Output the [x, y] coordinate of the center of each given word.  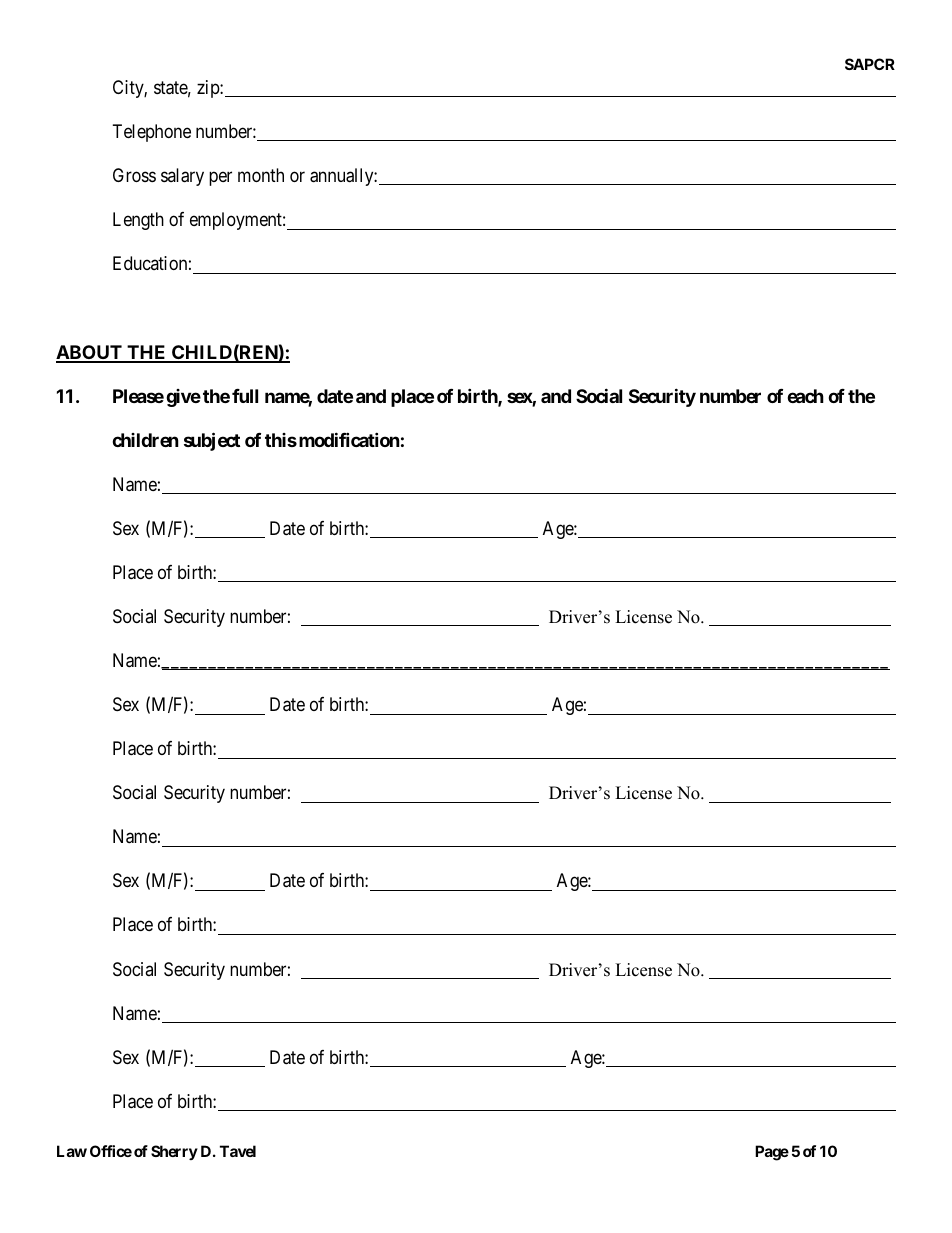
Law [72, 1151]
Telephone [152, 133]
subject [212, 441]
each [805, 396]
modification [349, 439]
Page [772, 1153]
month [261, 175]
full [245, 396]
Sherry [174, 1152]
